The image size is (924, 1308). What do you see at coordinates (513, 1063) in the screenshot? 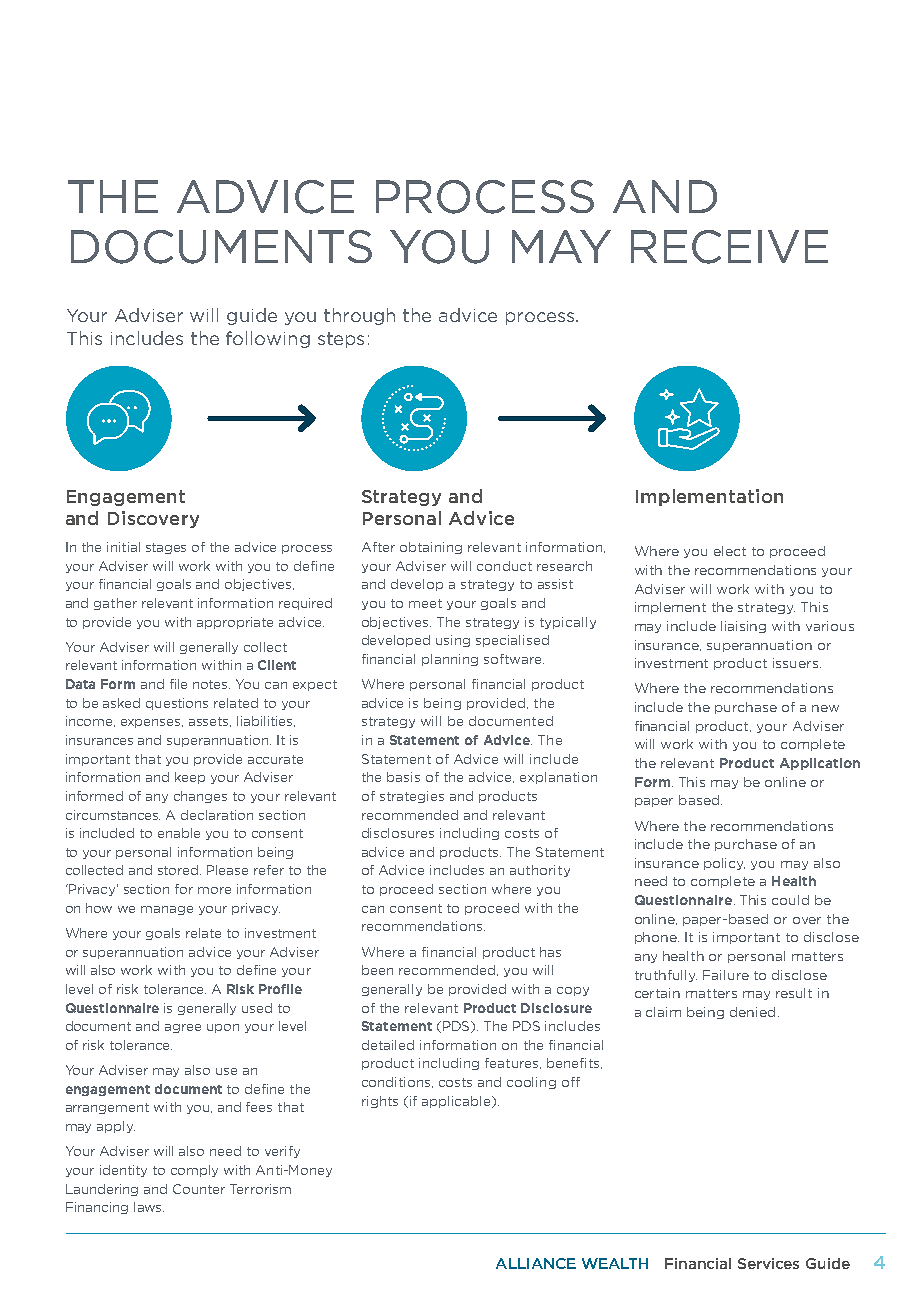
I see `features` at bounding box center [513, 1063].
